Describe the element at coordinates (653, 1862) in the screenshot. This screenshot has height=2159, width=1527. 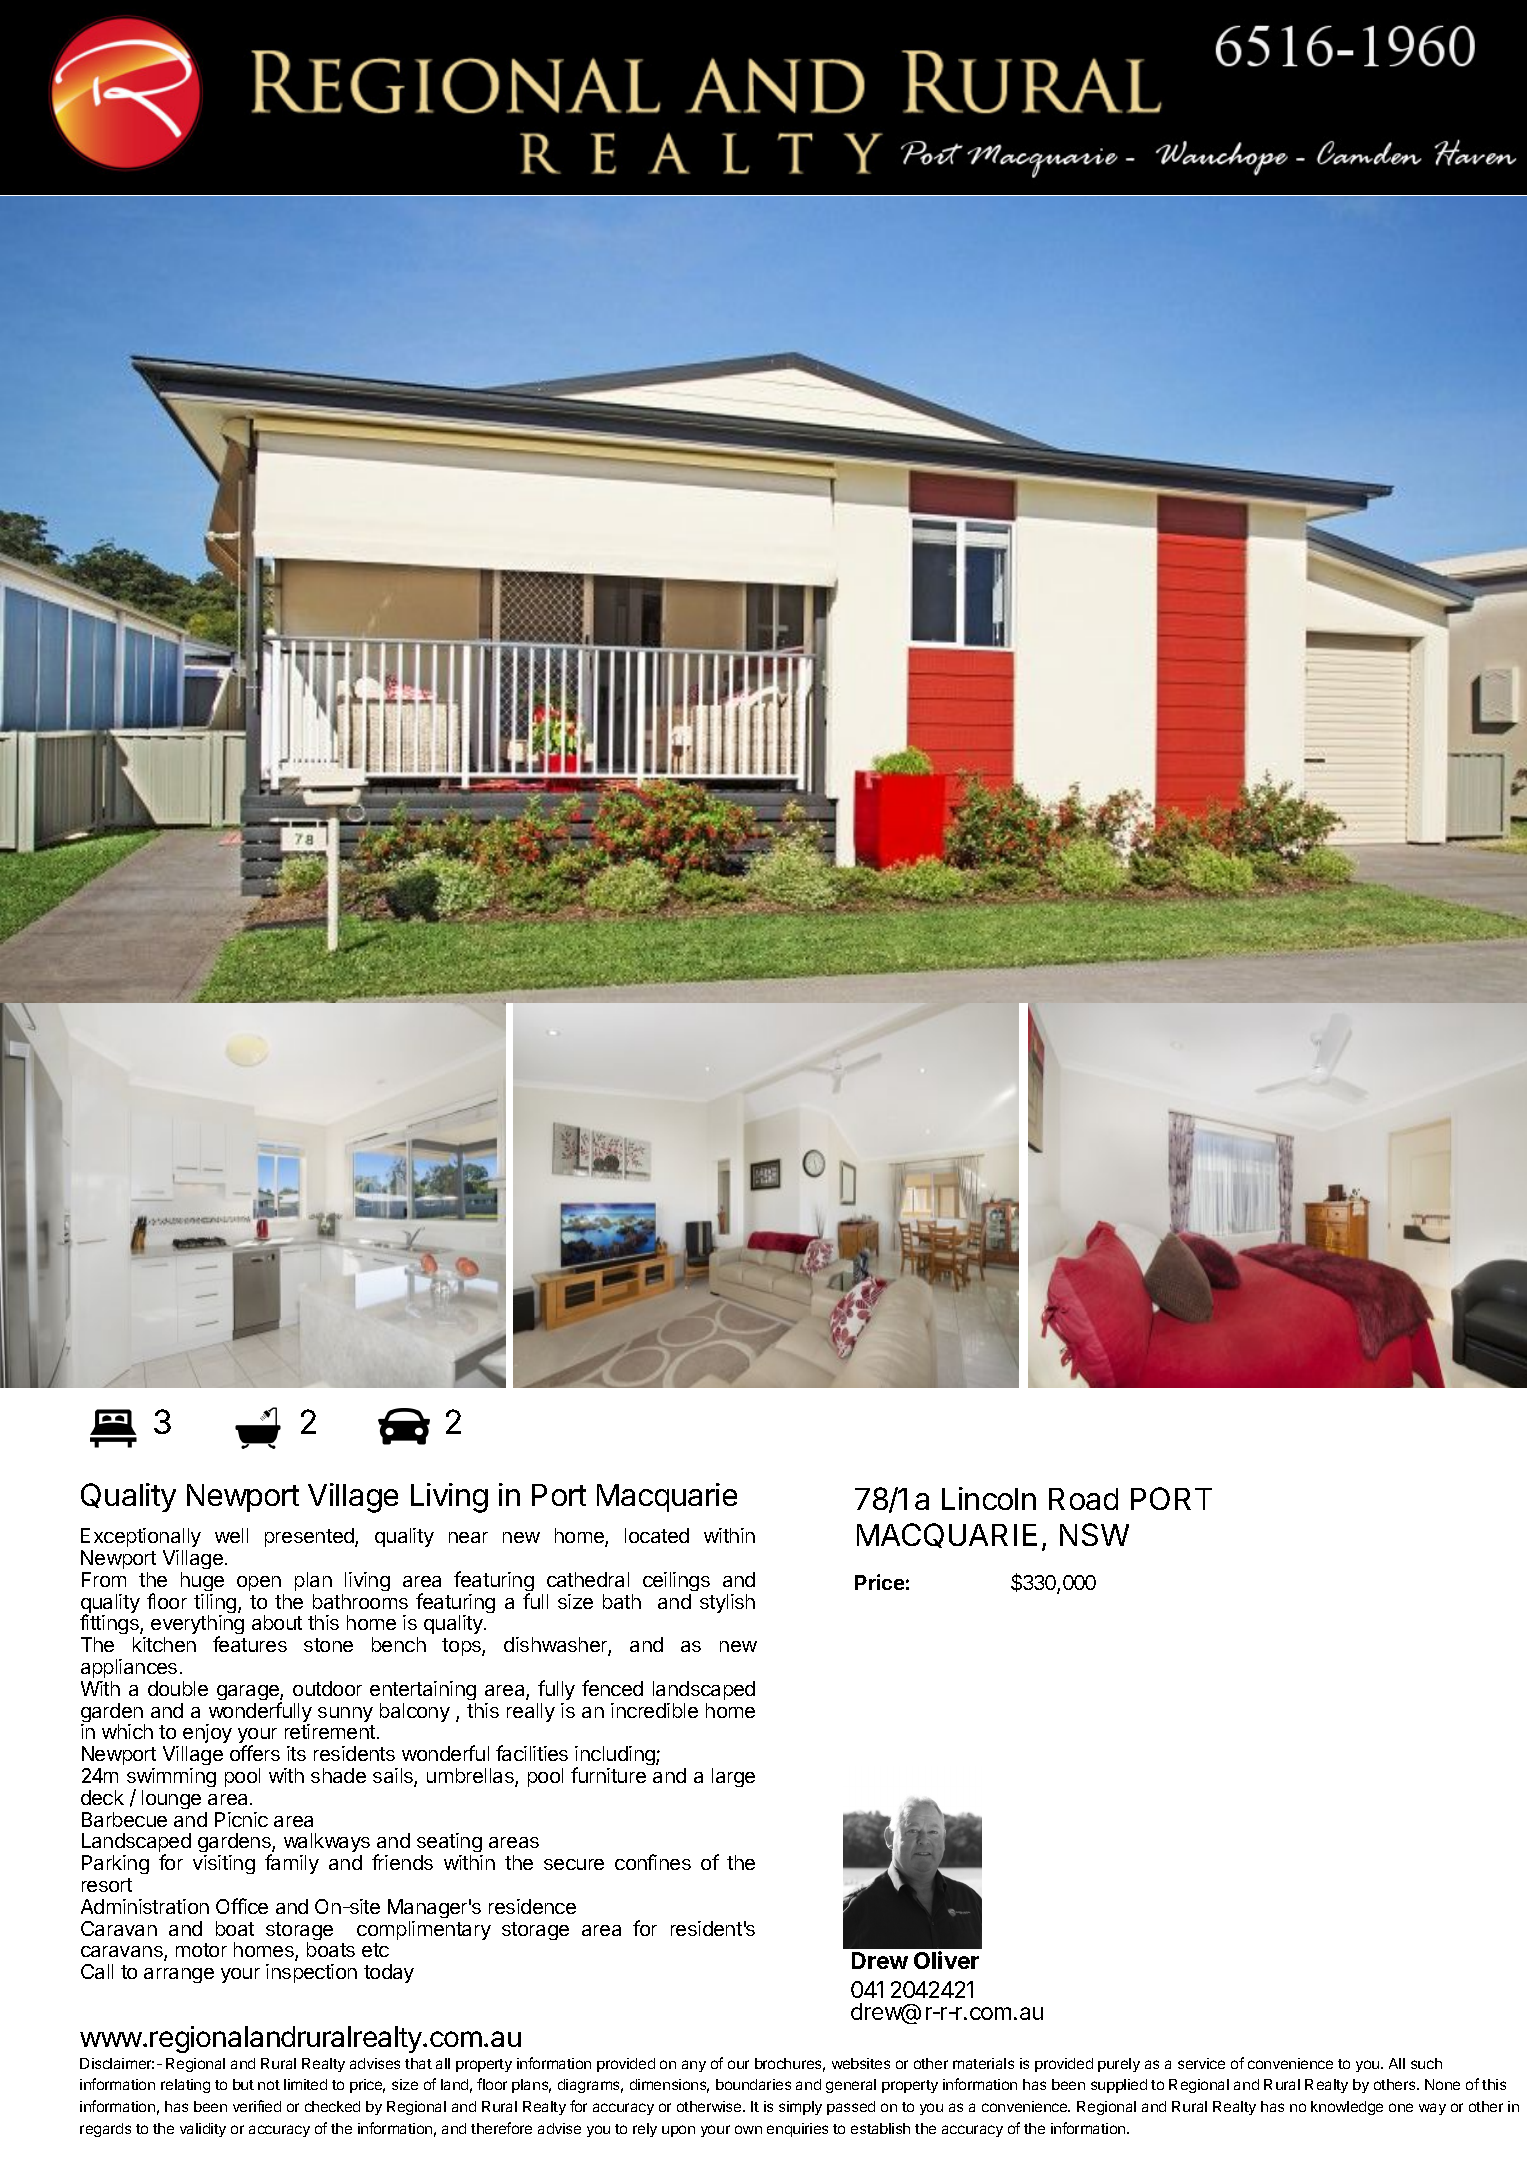
I see `confines` at that location.
